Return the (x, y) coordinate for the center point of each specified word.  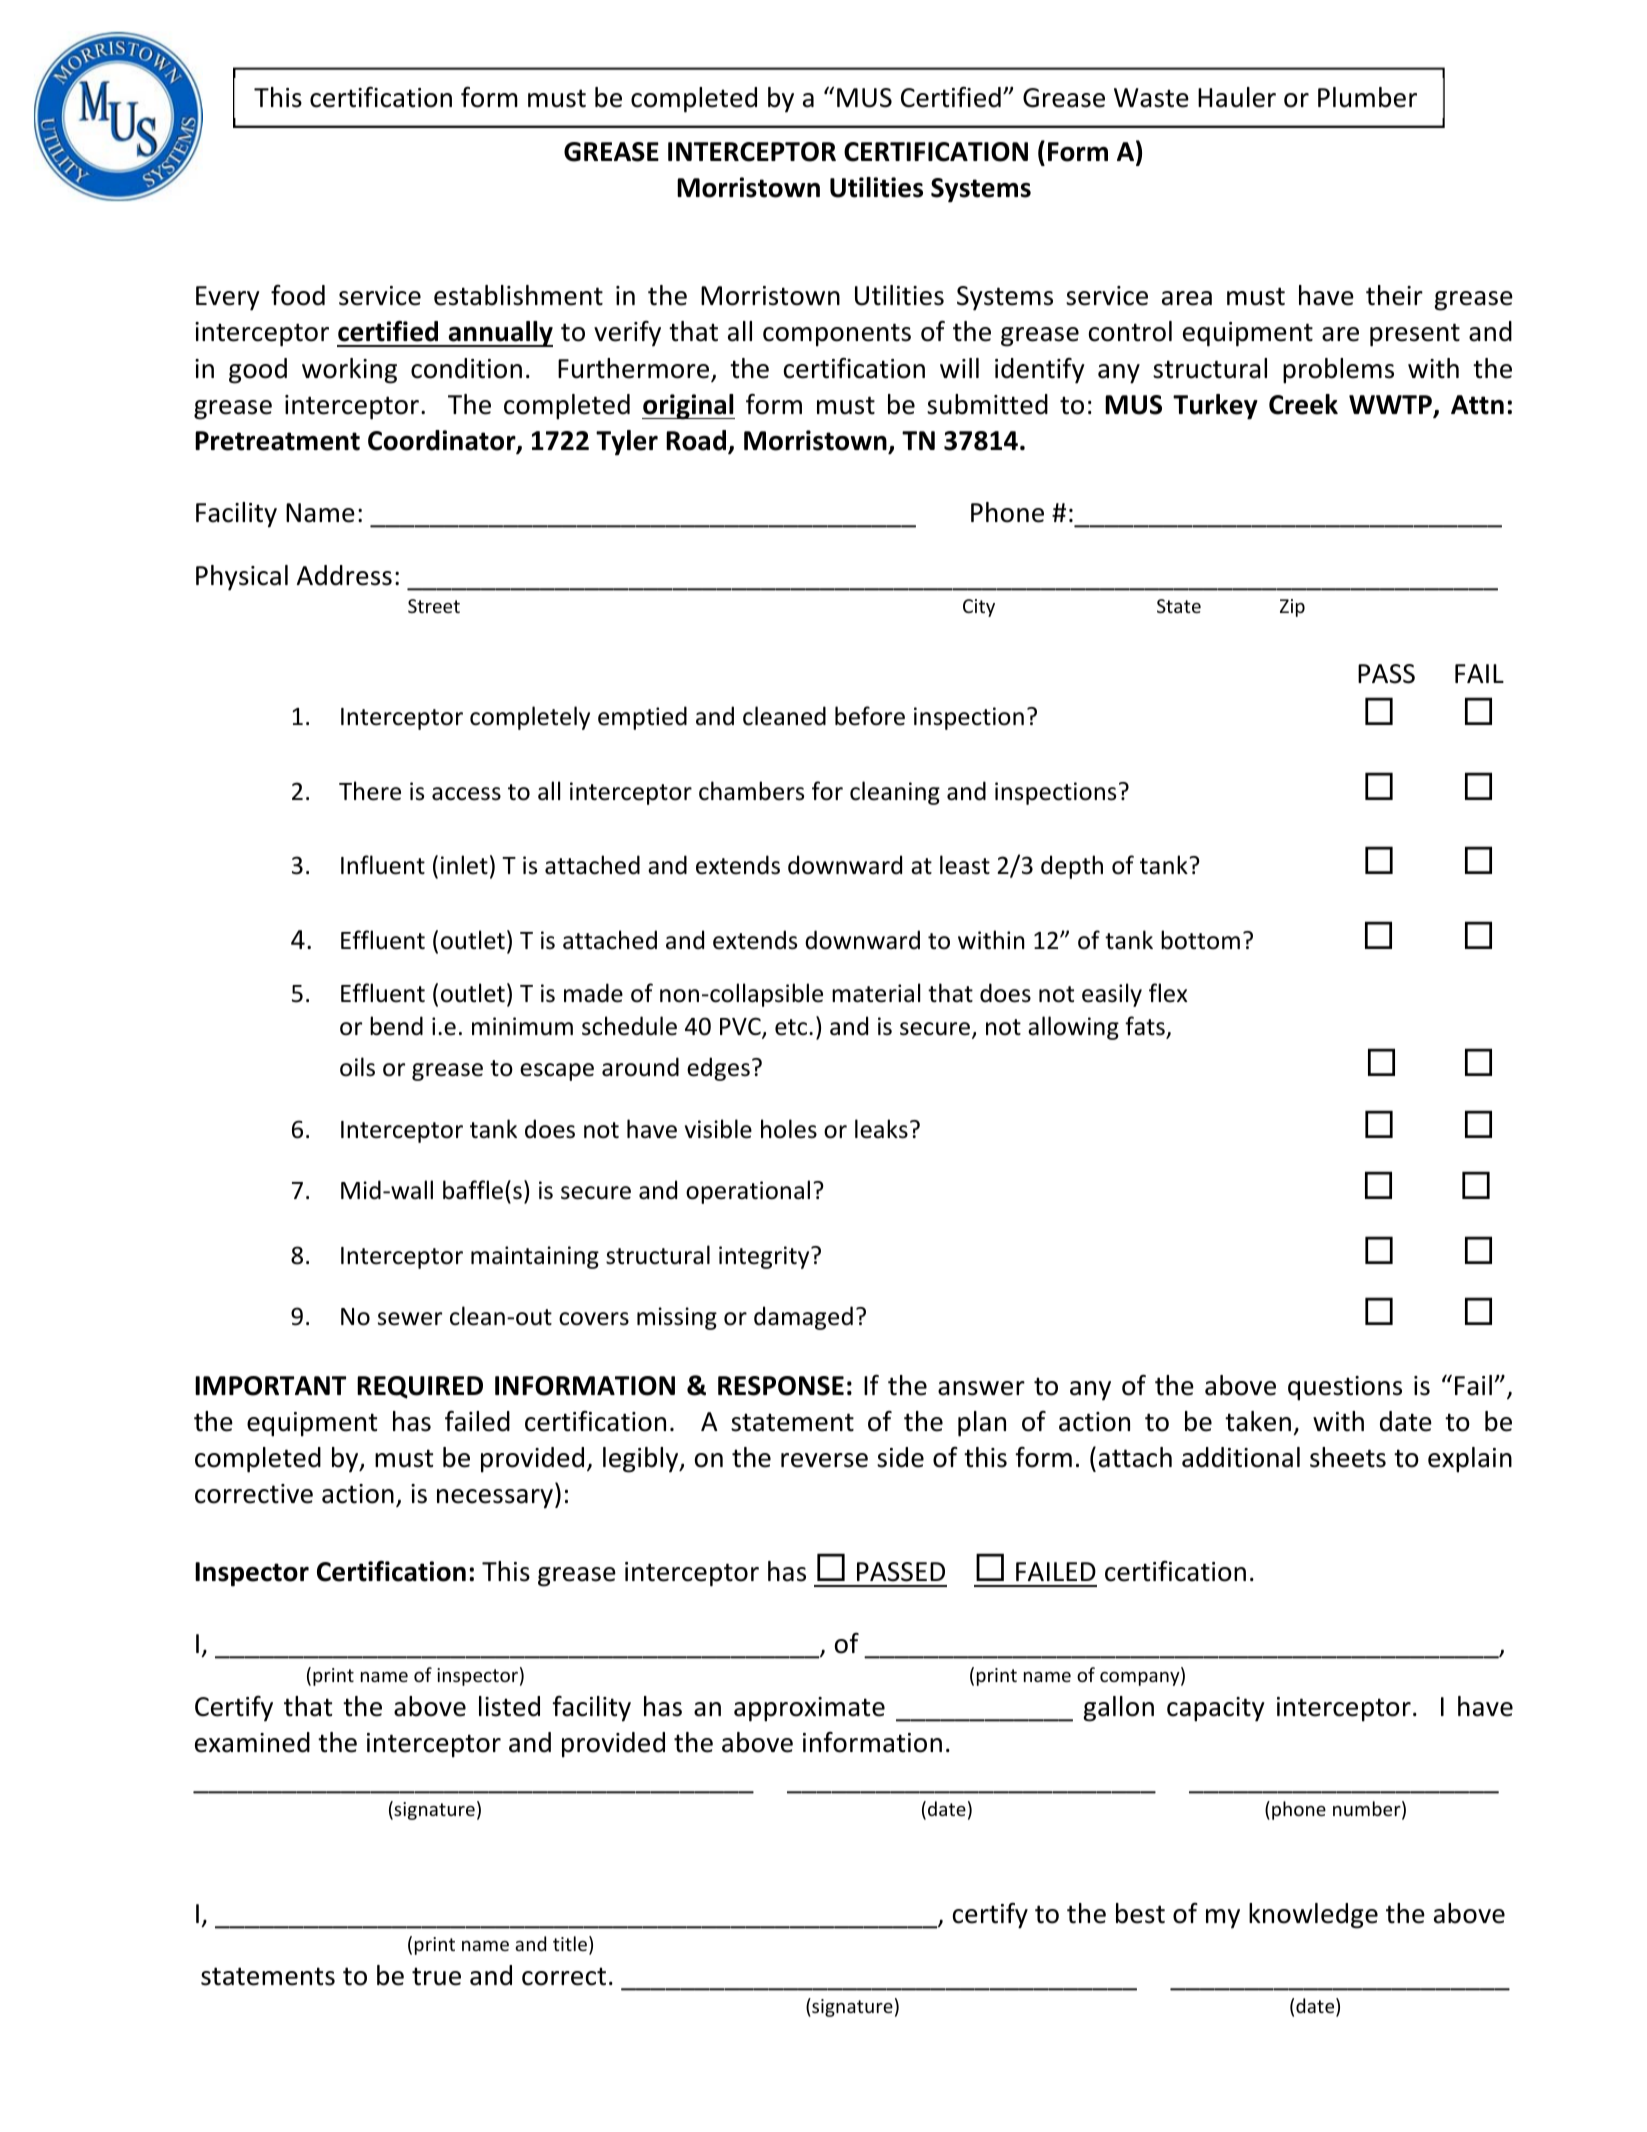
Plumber (1367, 97)
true (436, 1976)
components (837, 335)
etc (792, 1027)
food (298, 295)
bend (396, 1026)
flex (1168, 993)
